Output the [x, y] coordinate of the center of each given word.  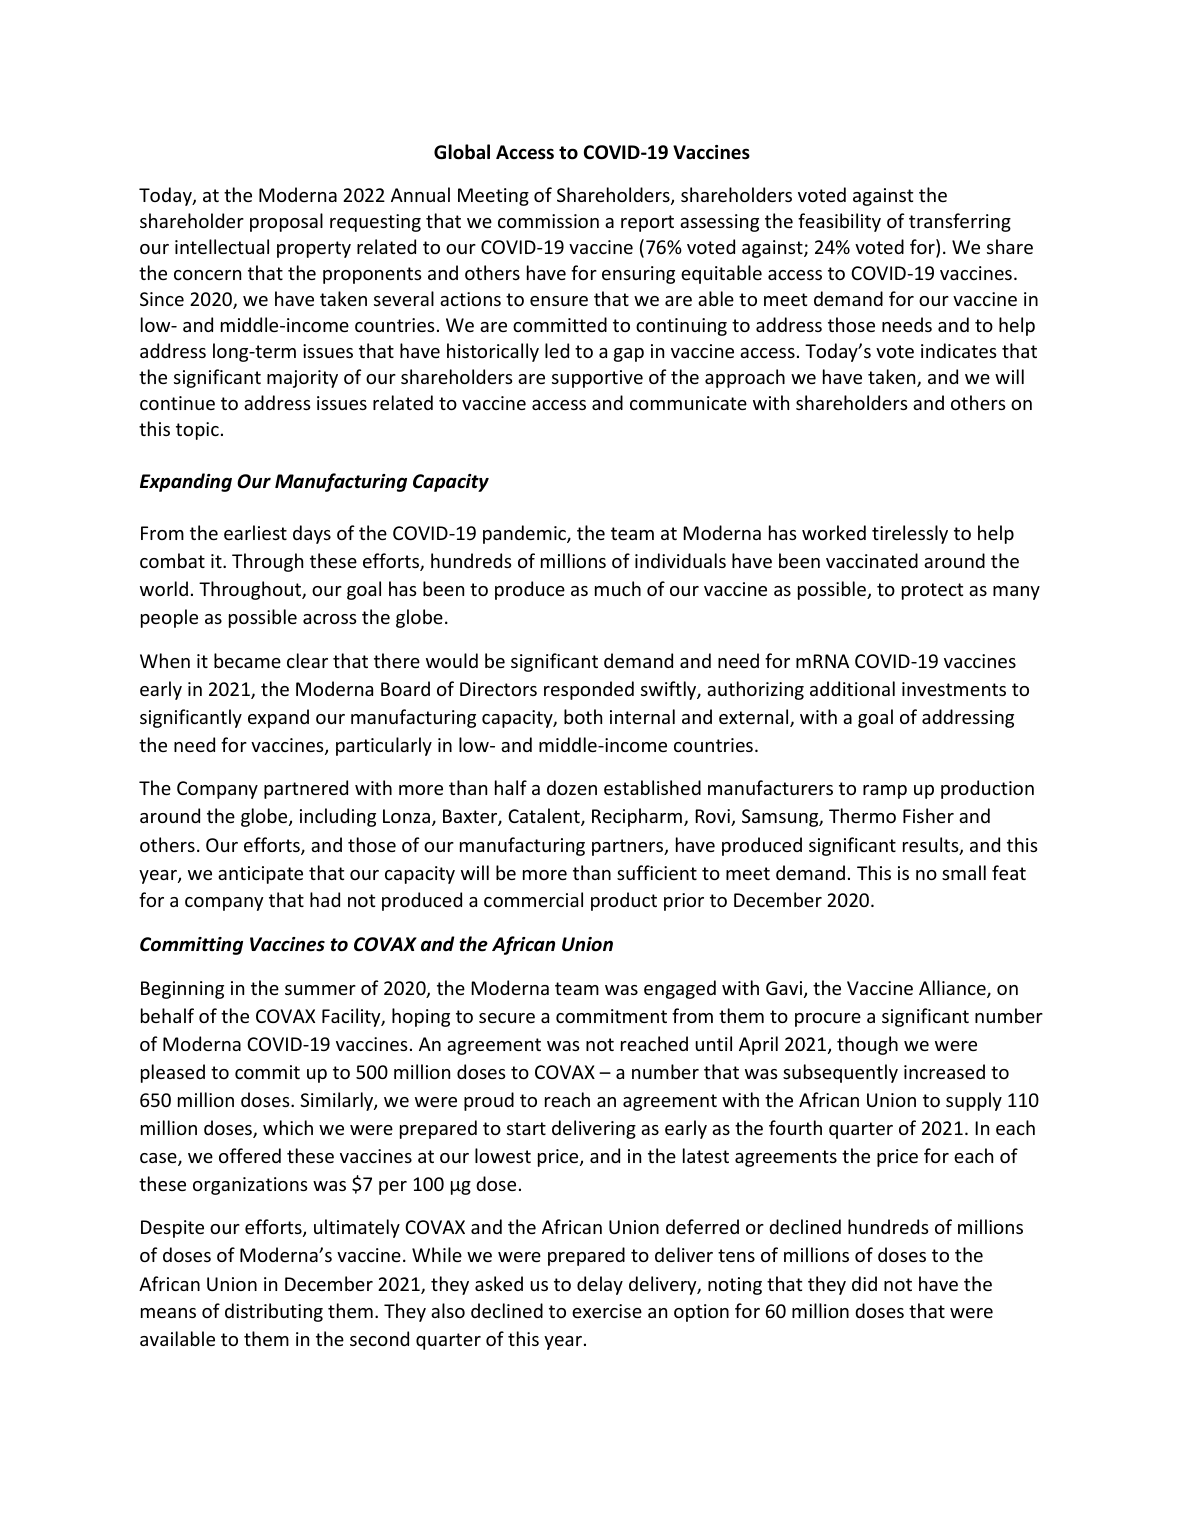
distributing [274, 1312]
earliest [255, 532]
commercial [533, 899]
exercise [607, 1311]
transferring [960, 222]
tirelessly [910, 534]
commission [548, 221]
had [325, 899]
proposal [286, 222]
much [618, 588]
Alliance [953, 989]
